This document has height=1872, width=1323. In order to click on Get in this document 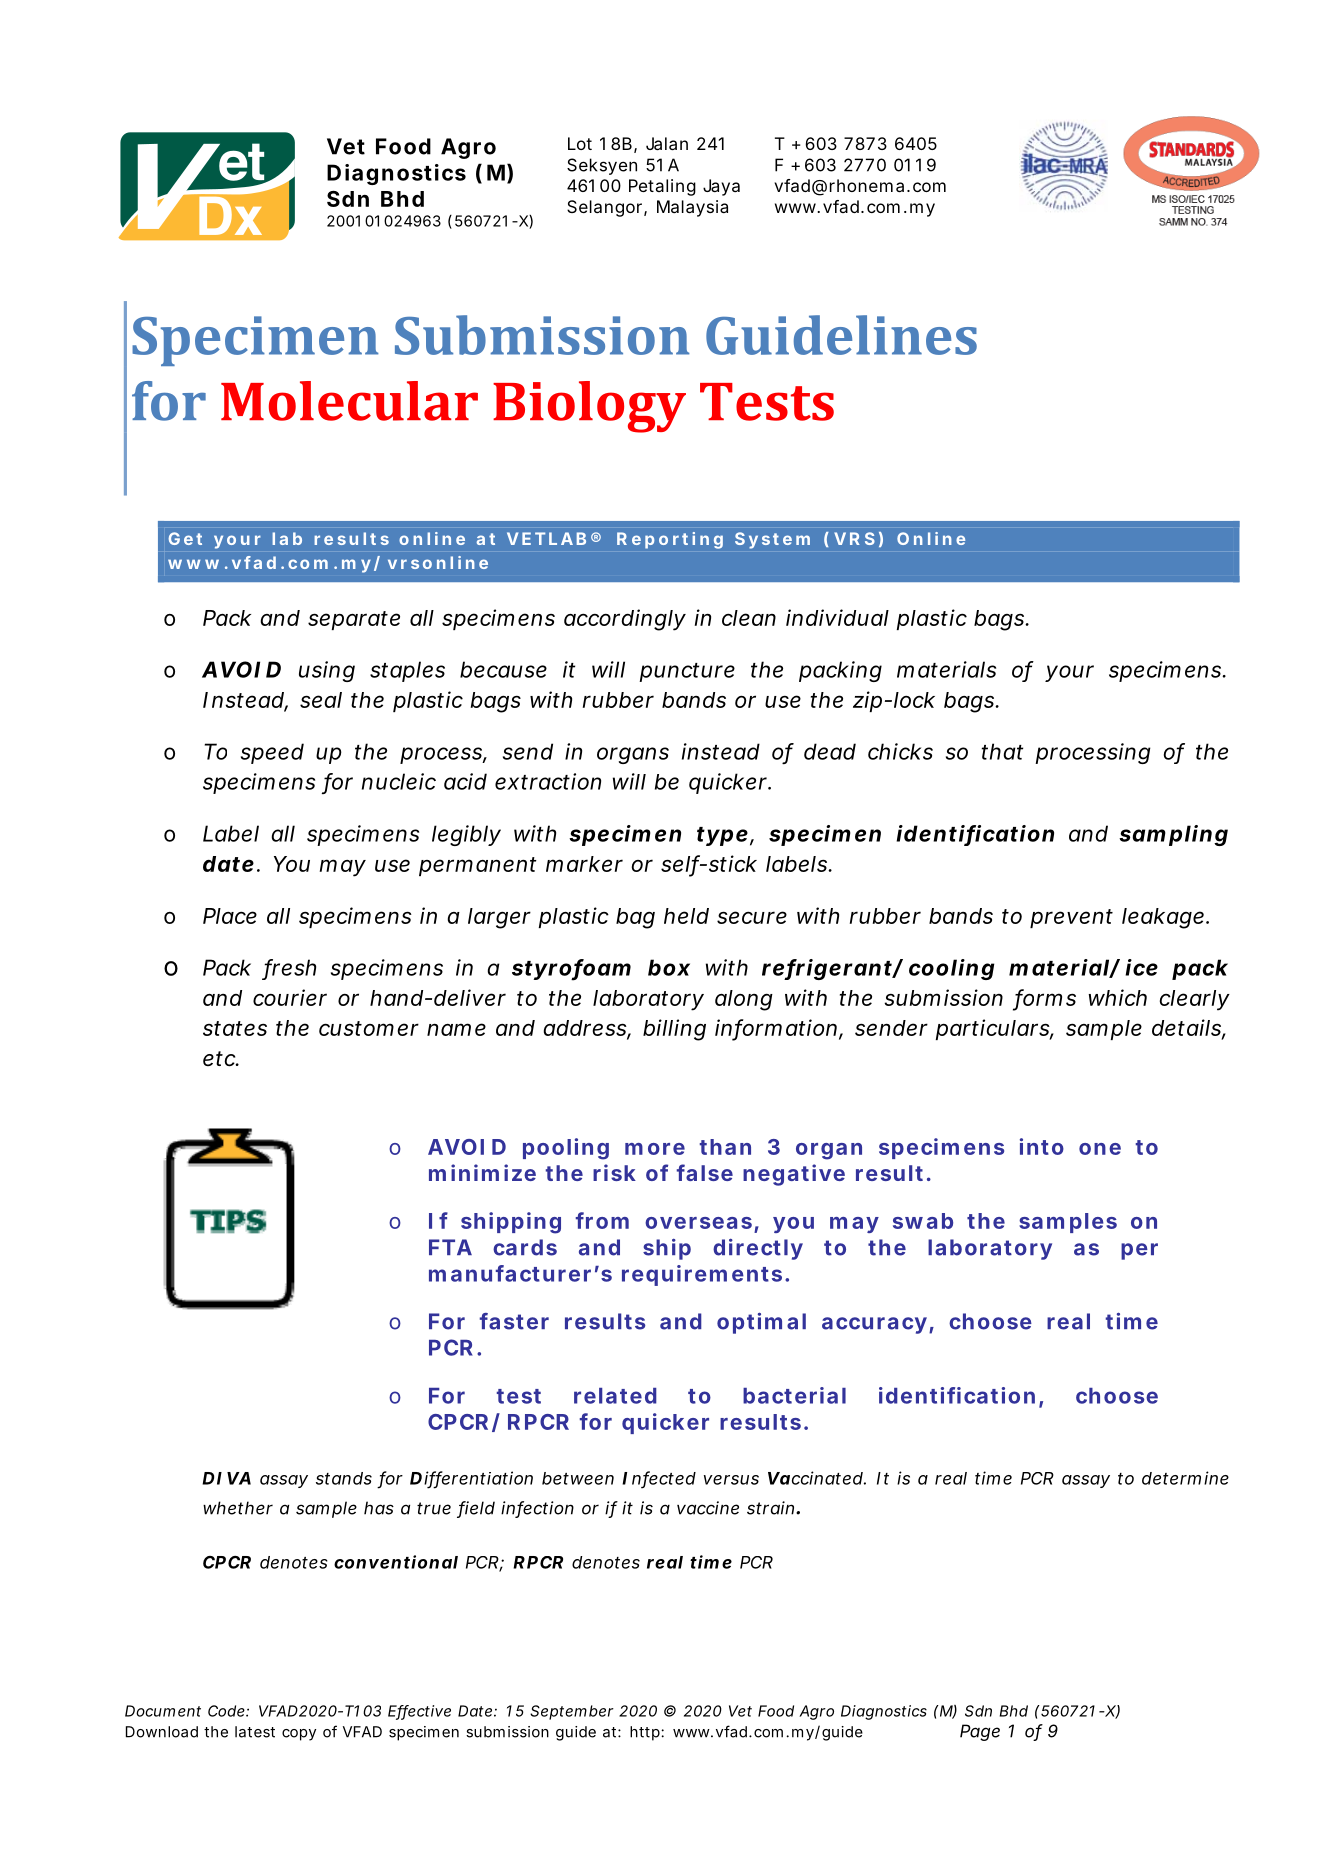, I will do `click(185, 538)`.
